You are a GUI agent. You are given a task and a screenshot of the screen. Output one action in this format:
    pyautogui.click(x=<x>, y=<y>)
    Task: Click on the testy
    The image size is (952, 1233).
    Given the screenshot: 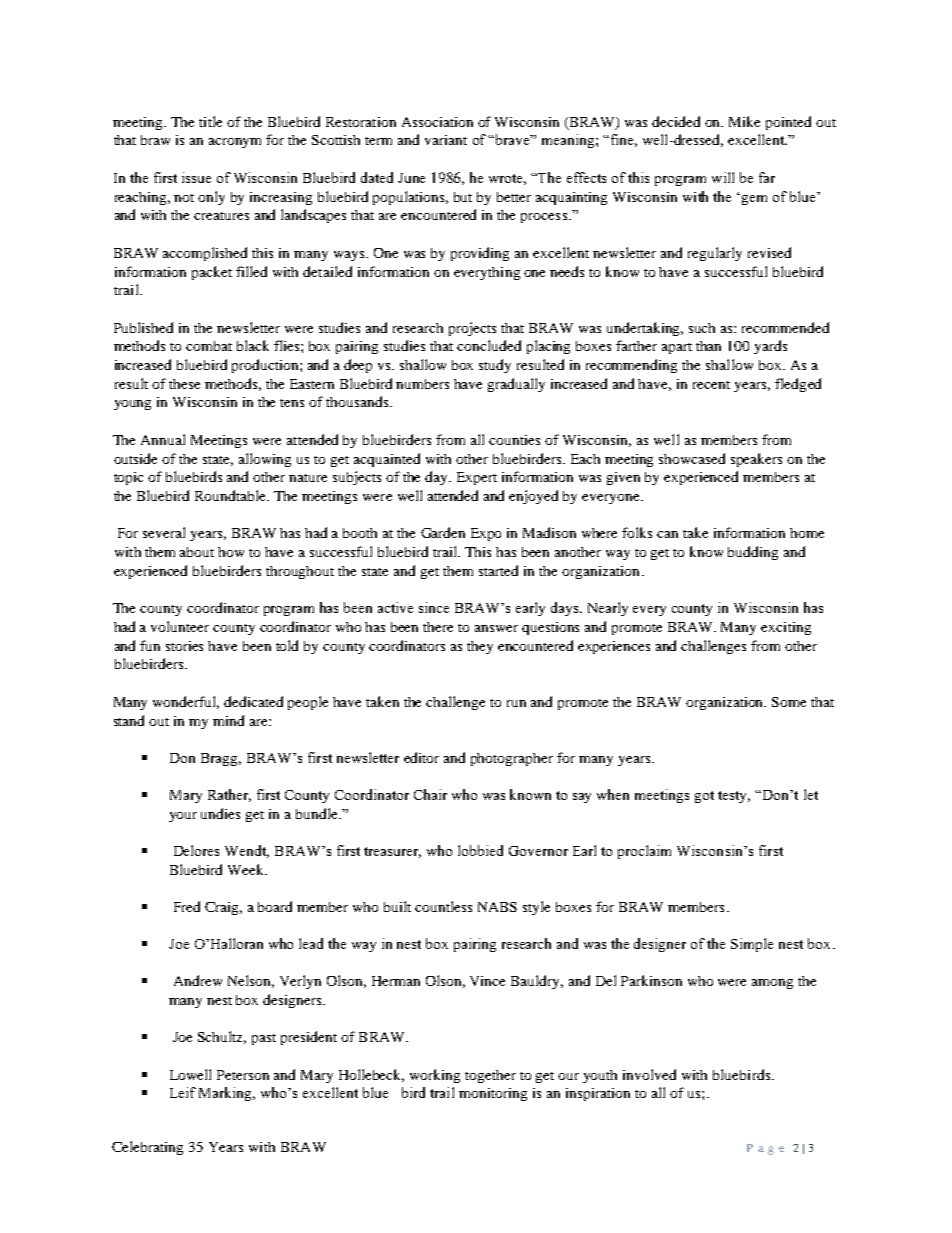 What is the action you would take?
    pyautogui.click(x=734, y=797)
